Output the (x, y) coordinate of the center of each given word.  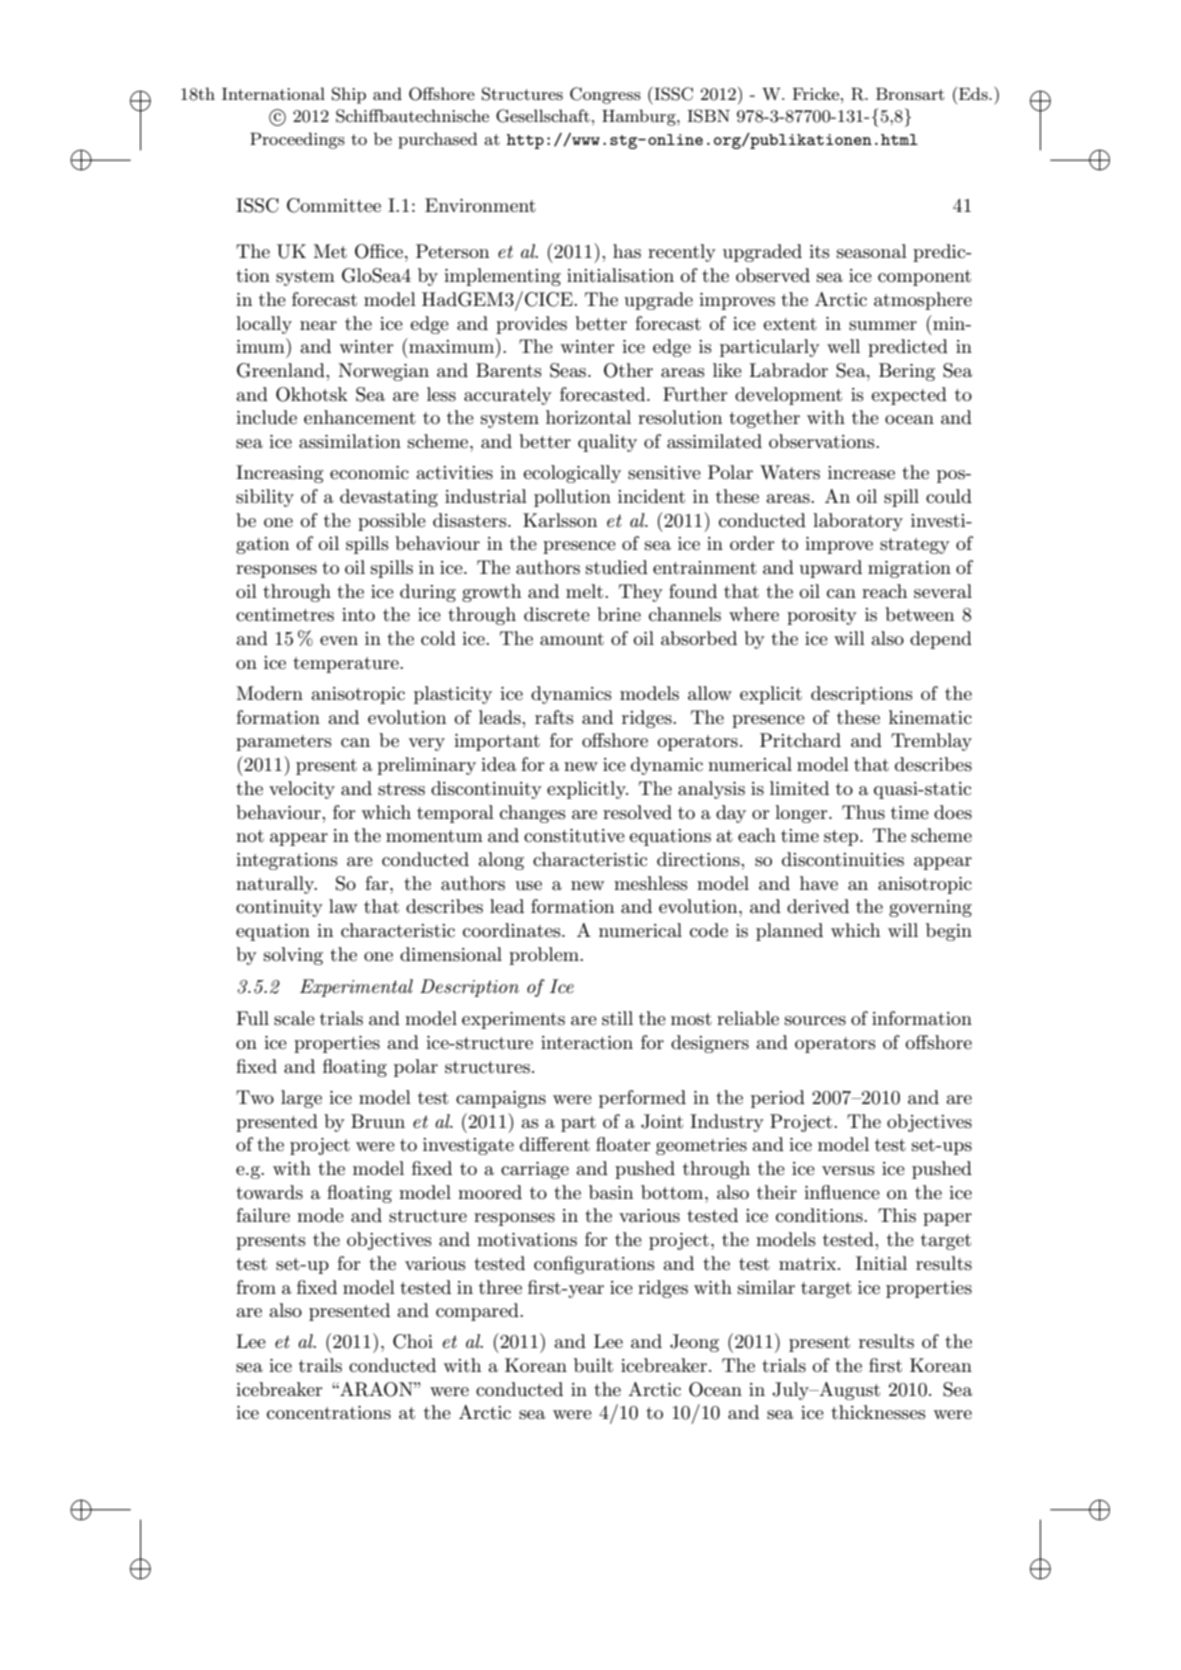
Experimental (356, 988)
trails (320, 1365)
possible (392, 522)
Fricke (817, 93)
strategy (915, 546)
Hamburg (640, 117)
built (593, 1365)
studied (617, 567)
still (617, 1018)
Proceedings (297, 140)
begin (949, 932)
